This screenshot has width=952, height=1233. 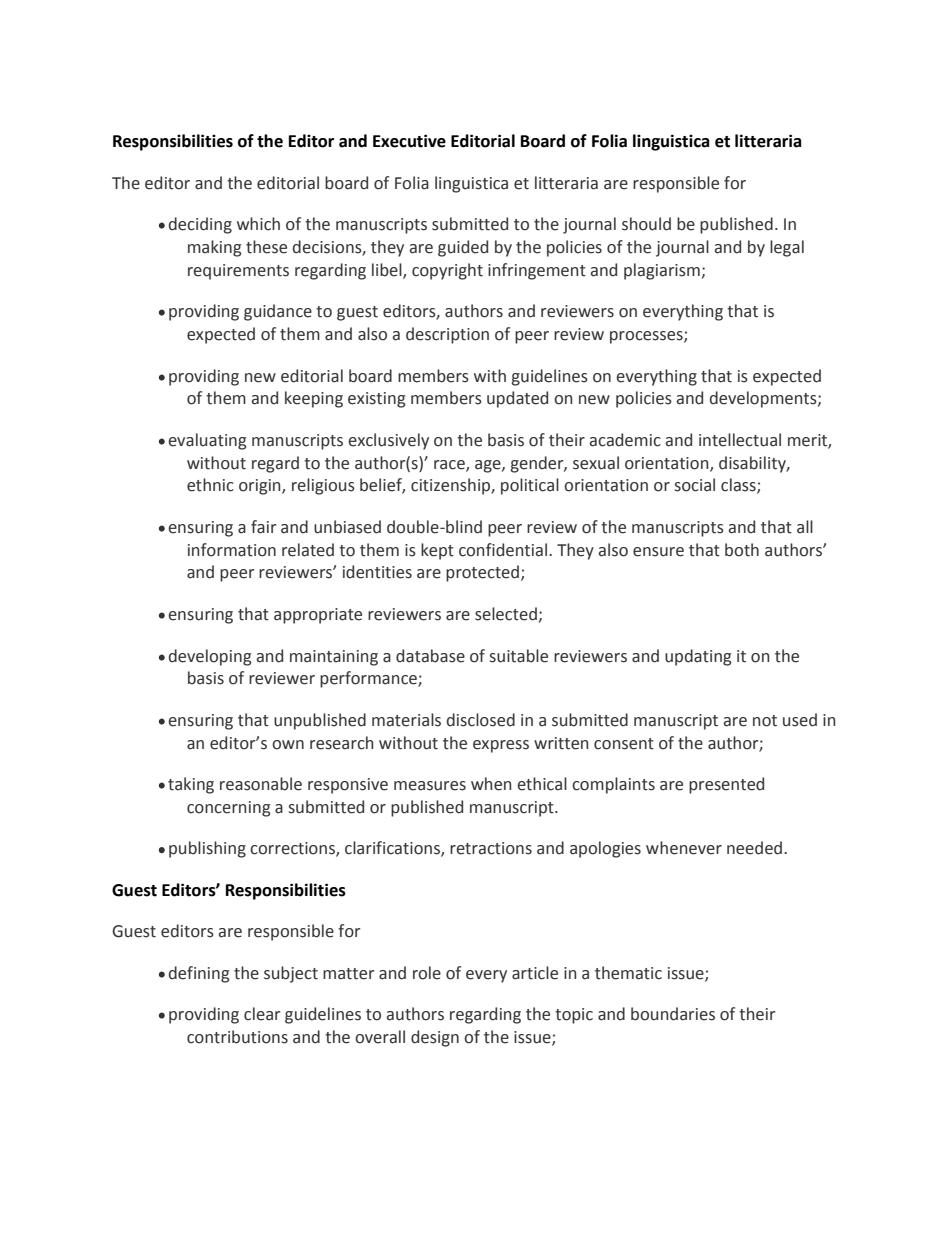 What do you see at coordinates (646, 224) in the screenshot?
I see `should` at bounding box center [646, 224].
